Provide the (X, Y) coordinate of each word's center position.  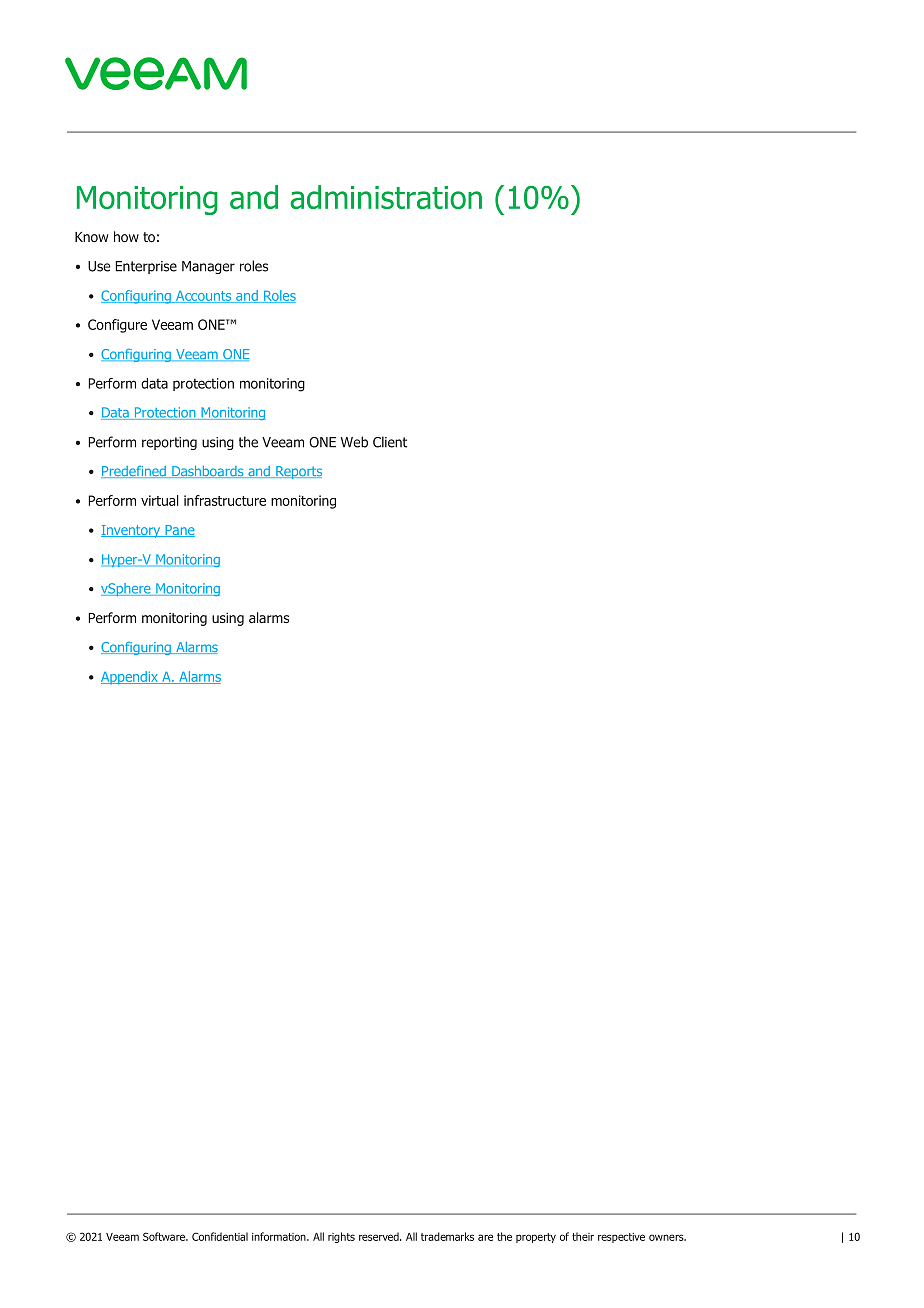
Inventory (132, 531)
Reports (298, 472)
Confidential (220, 1236)
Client (390, 442)
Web (354, 442)
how (126, 236)
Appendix (130, 678)
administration (386, 197)
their (583, 1236)
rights (341, 1237)
